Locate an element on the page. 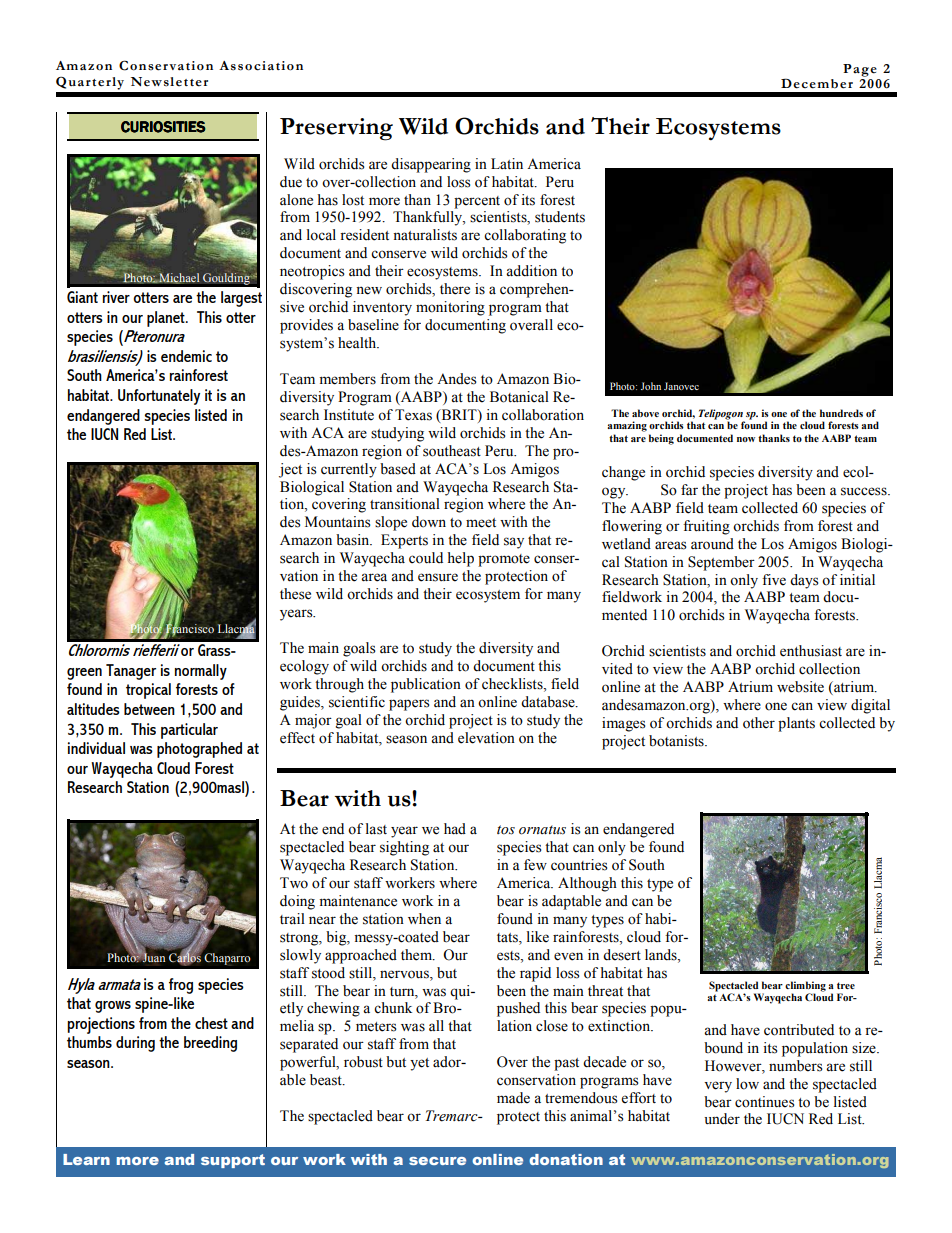 The height and width of the page is (1233, 952). Newsletter is located at coordinates (169, 82).
